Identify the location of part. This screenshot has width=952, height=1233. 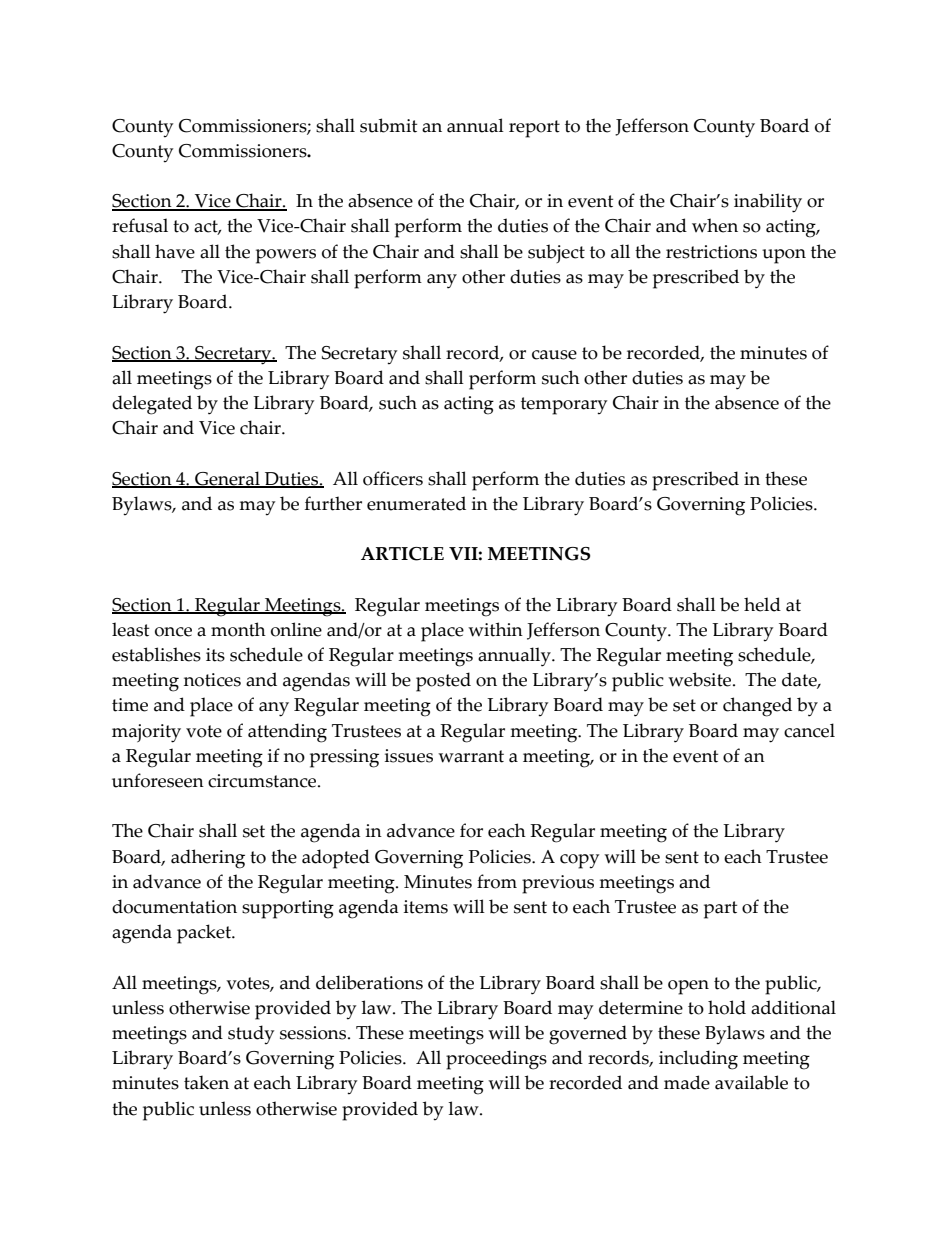
(720, 910).
